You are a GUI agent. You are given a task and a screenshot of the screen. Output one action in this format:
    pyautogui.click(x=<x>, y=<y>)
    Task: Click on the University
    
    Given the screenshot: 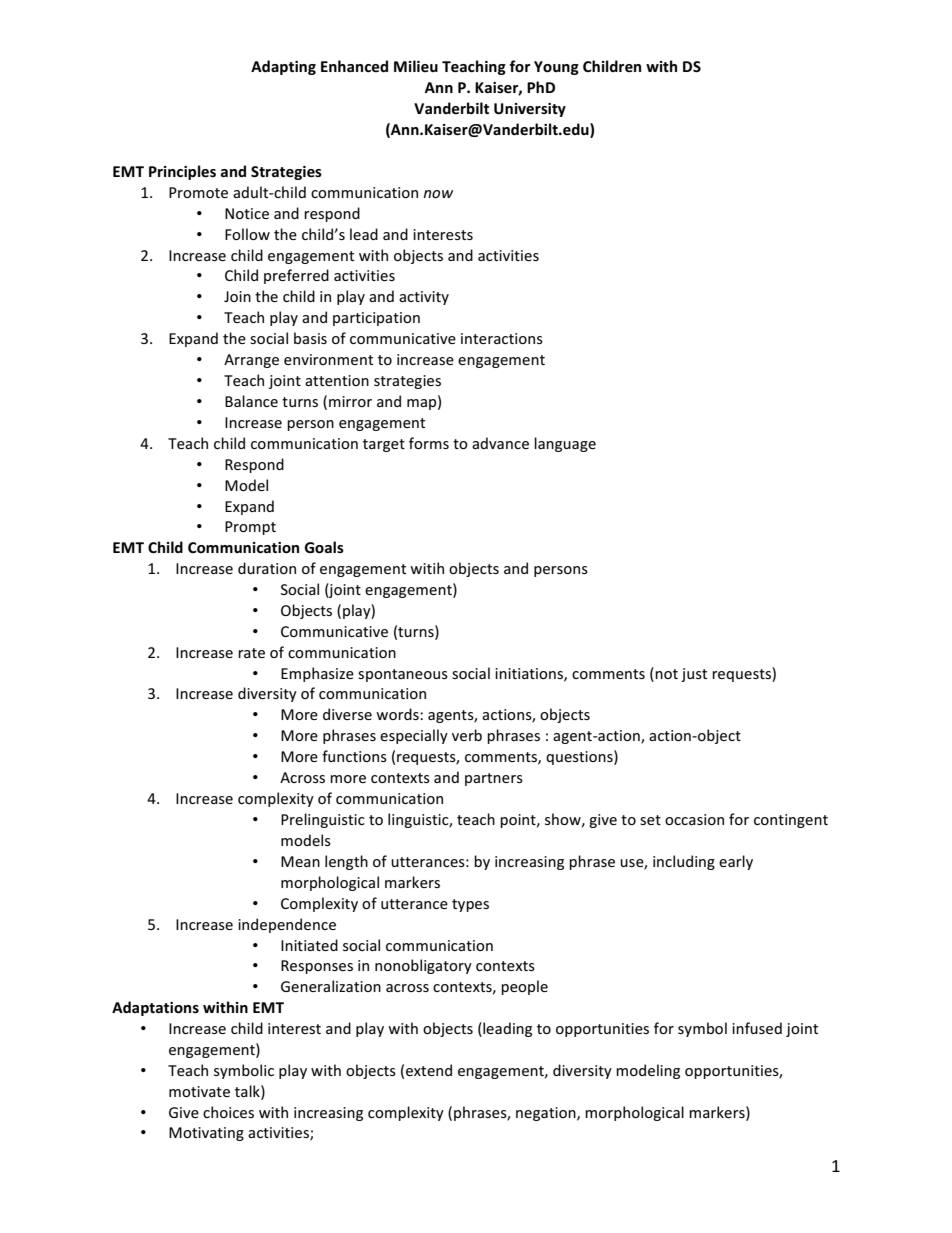 What is the action you would take?
    pyautogui.click(x=530, y=110)
